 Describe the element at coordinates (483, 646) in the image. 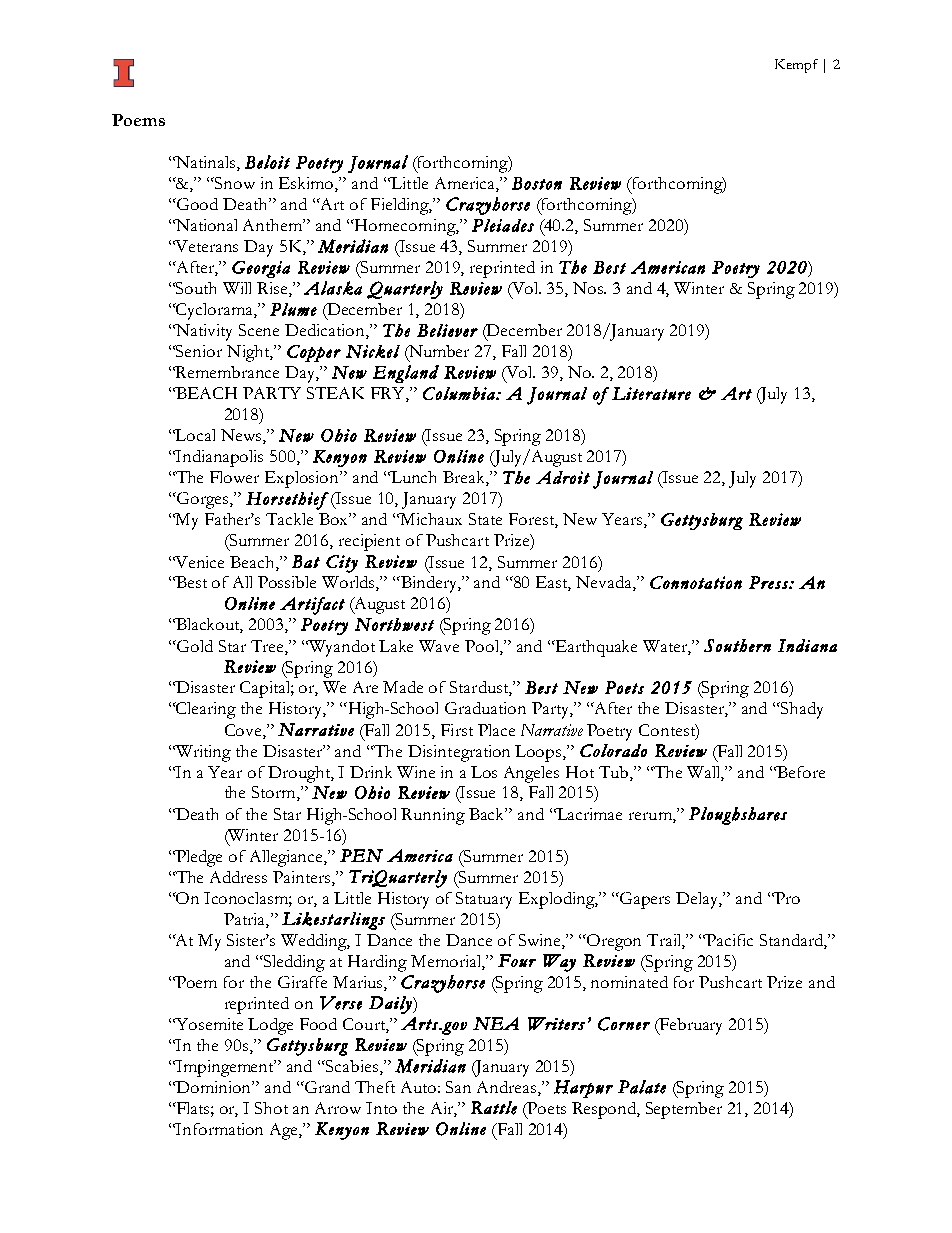

I see `Pool` at that location.
